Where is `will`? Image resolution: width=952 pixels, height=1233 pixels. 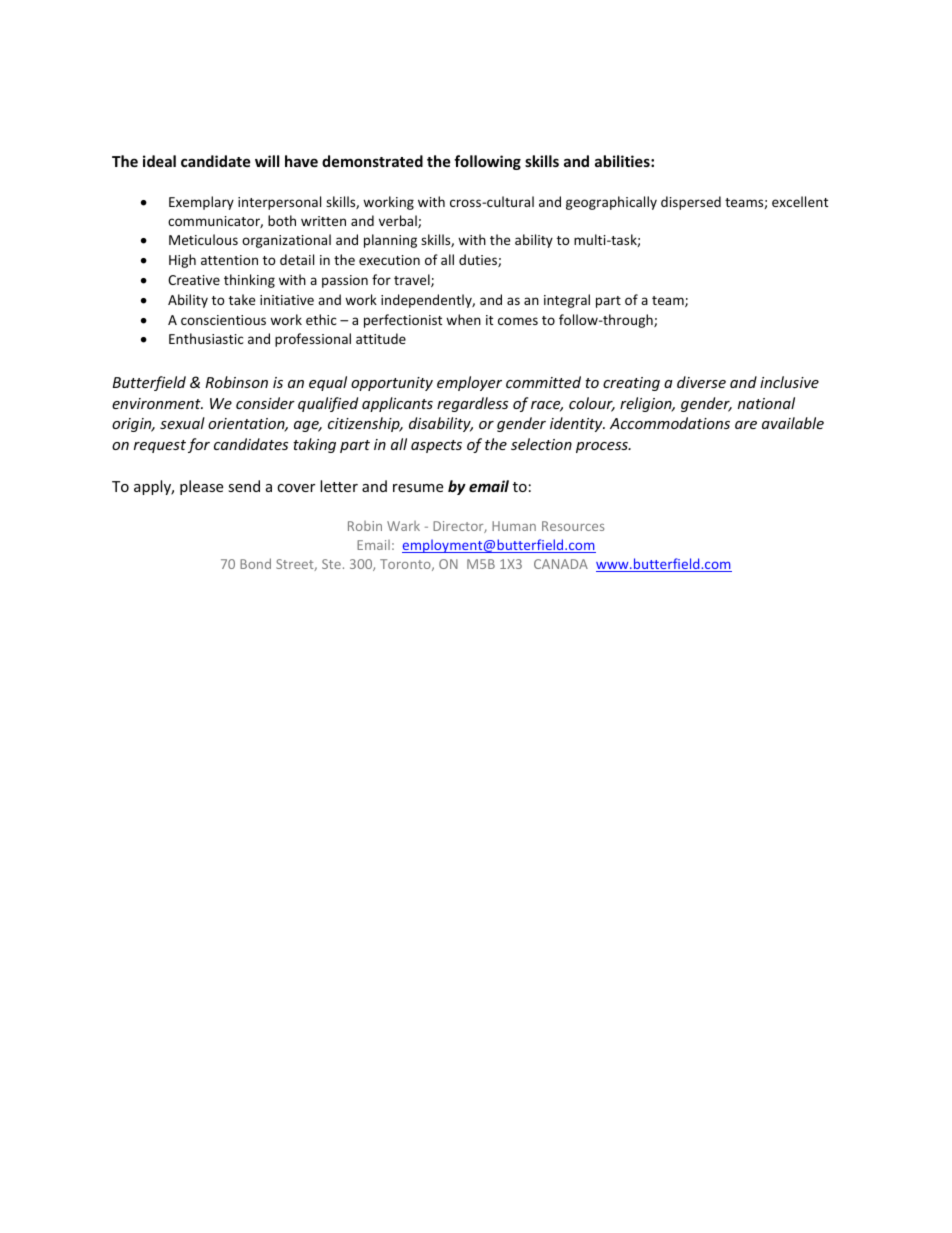 will is located at coordinates (267, 161).
